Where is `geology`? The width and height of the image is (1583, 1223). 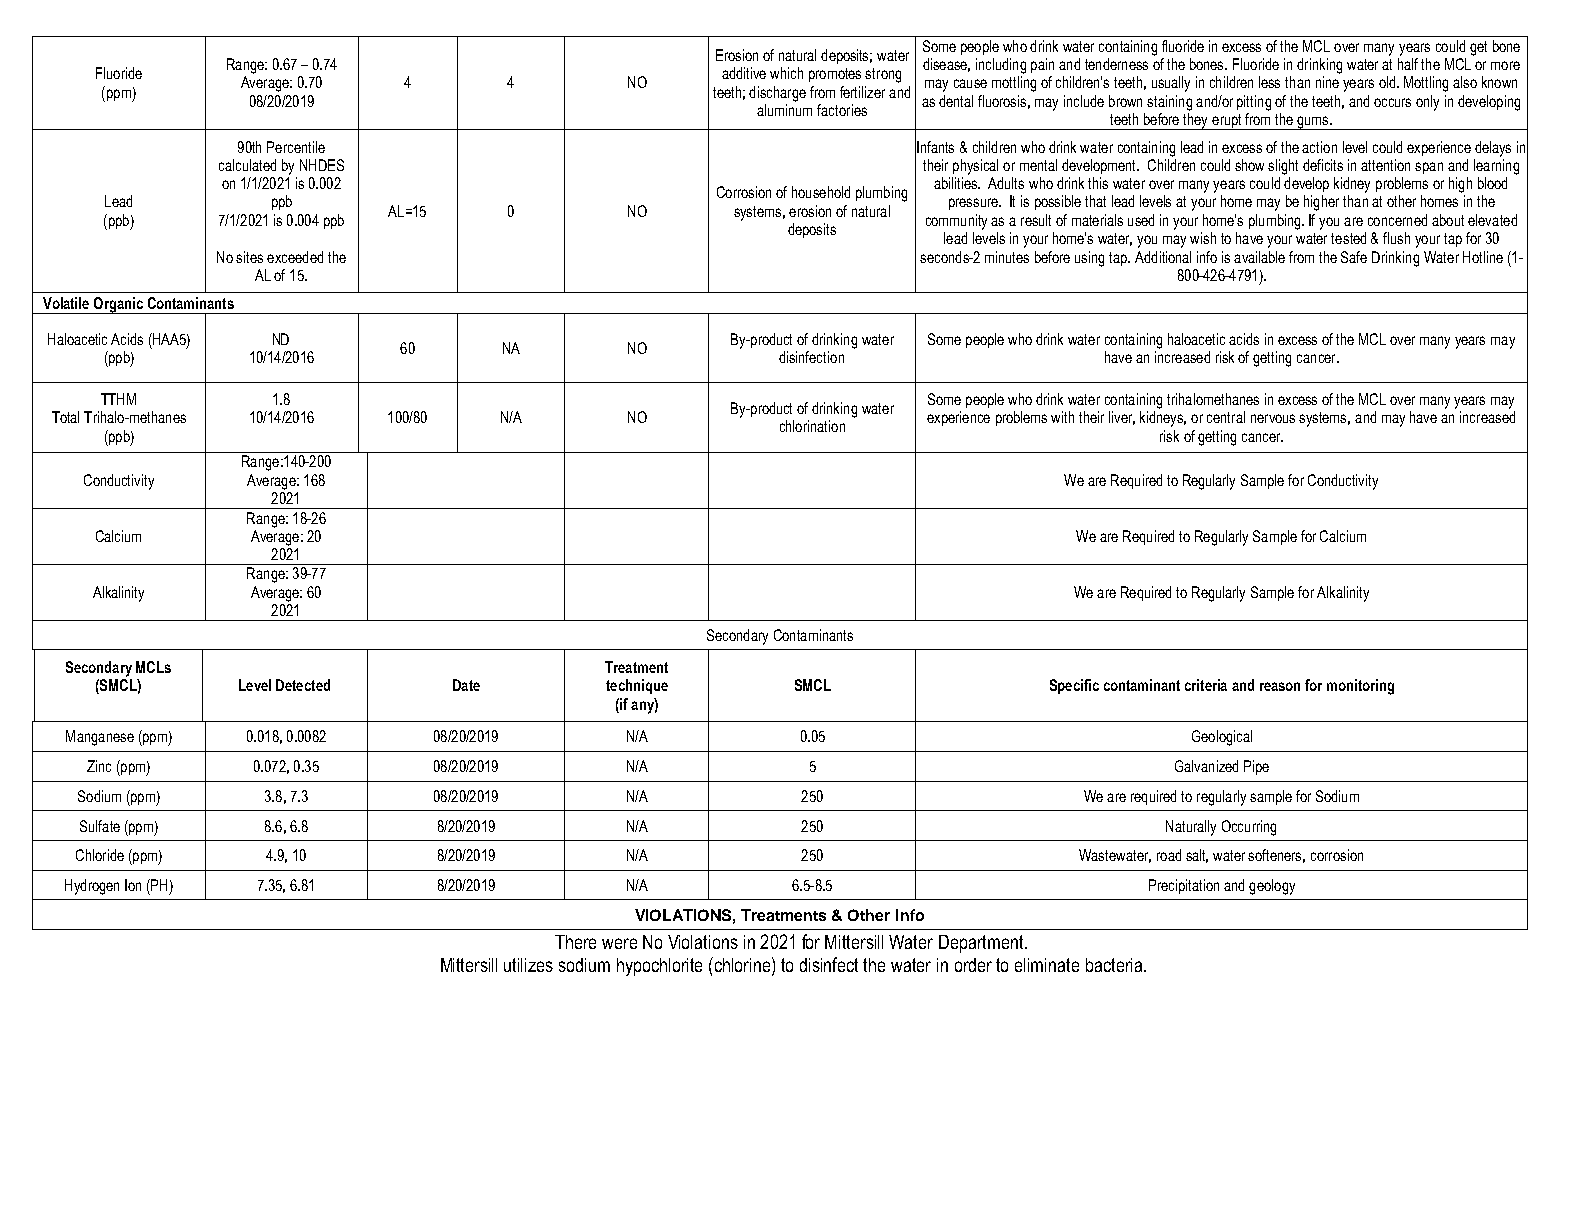 geology is located at coordinates (1272, 887).
